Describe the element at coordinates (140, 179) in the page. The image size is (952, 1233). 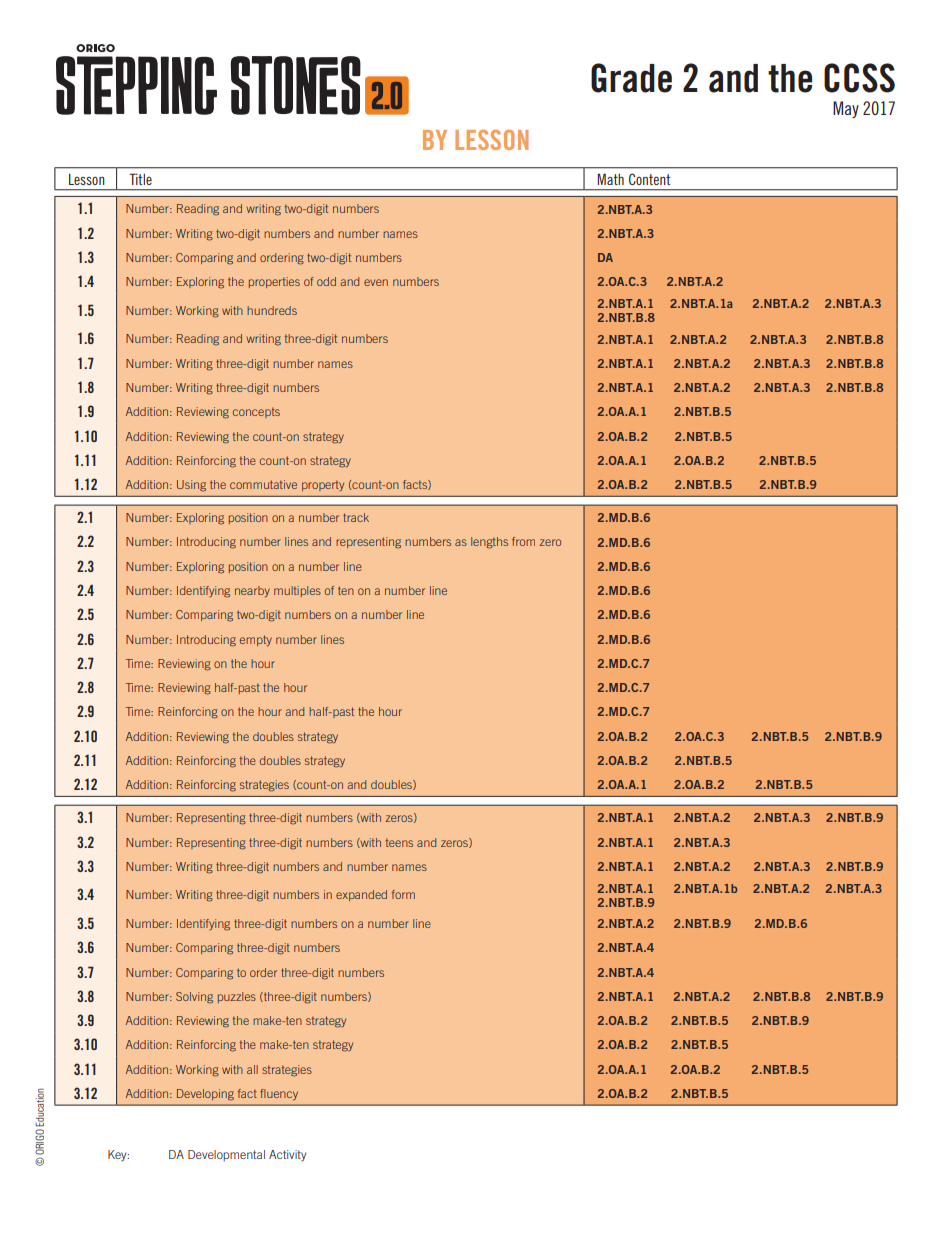
I see `Title` at that location.
